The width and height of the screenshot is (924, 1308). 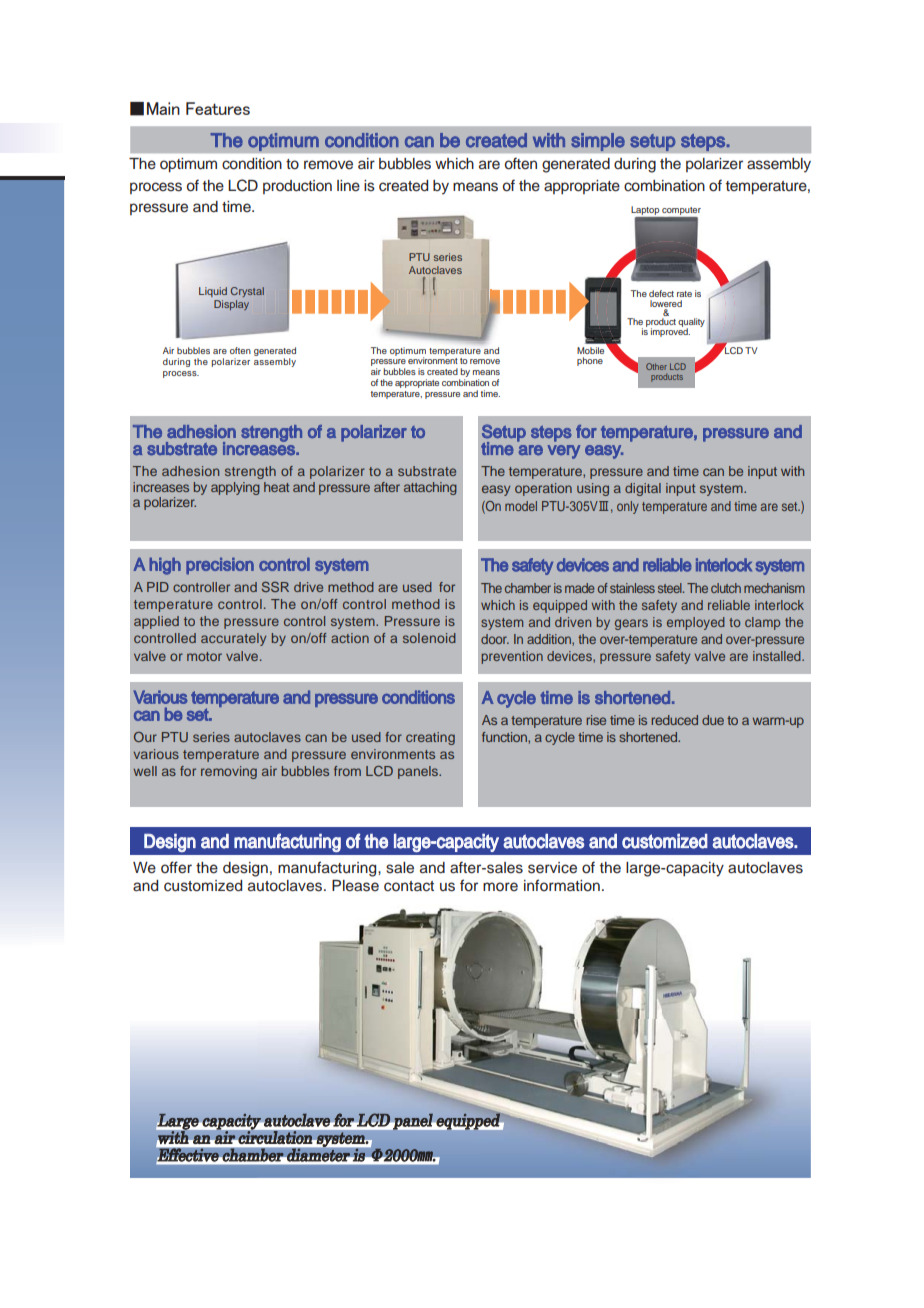 I want to click on quality, so click(x=691, y=324).
